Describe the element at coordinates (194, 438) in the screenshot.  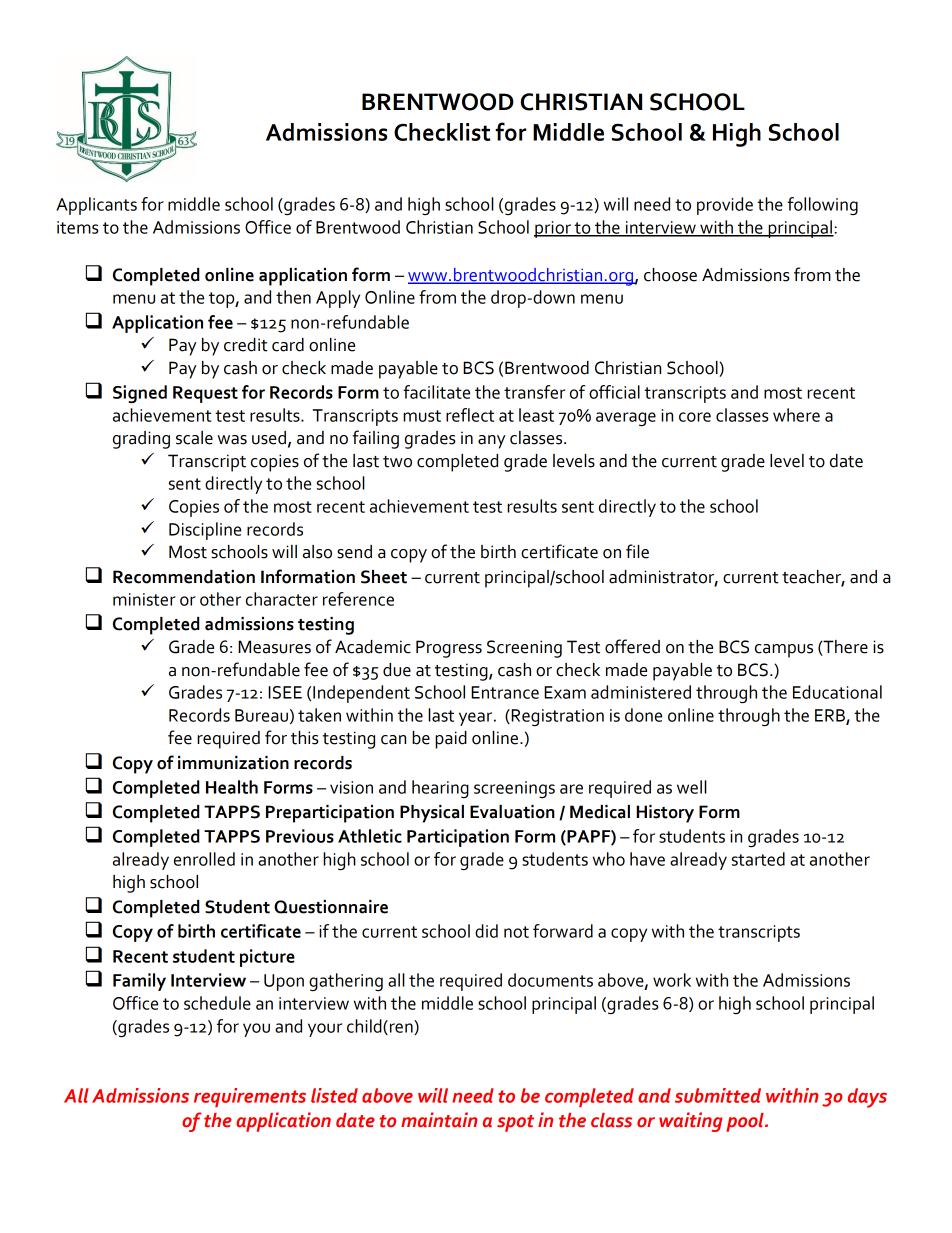
I see `scale` at that location.
